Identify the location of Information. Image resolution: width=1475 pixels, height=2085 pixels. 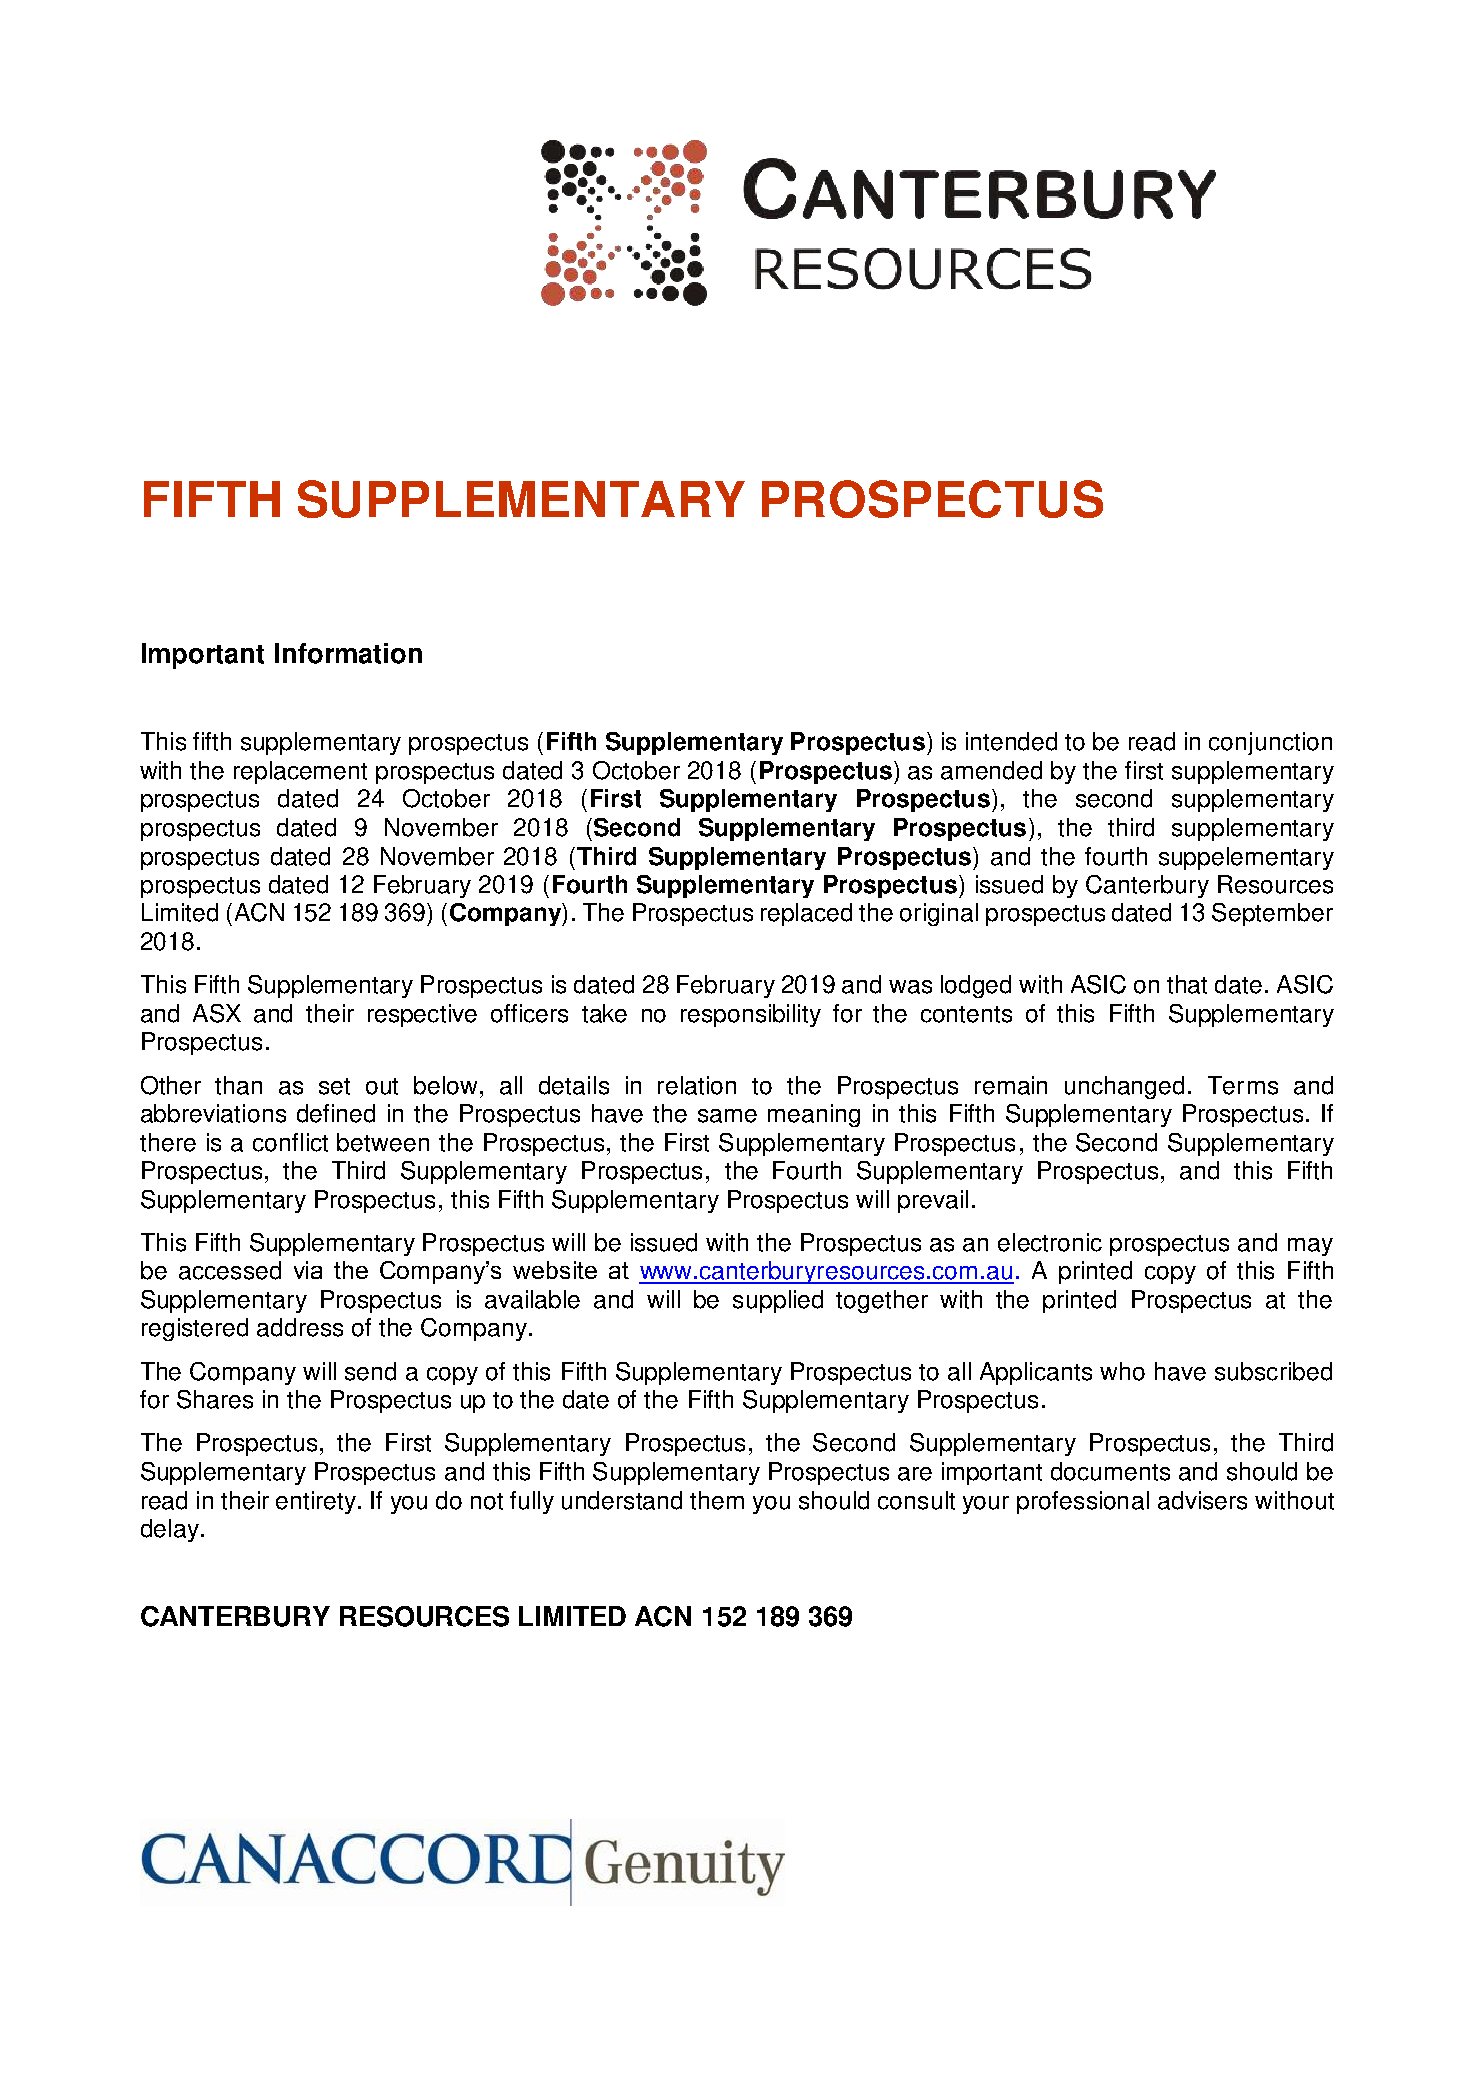
(348, 653).
